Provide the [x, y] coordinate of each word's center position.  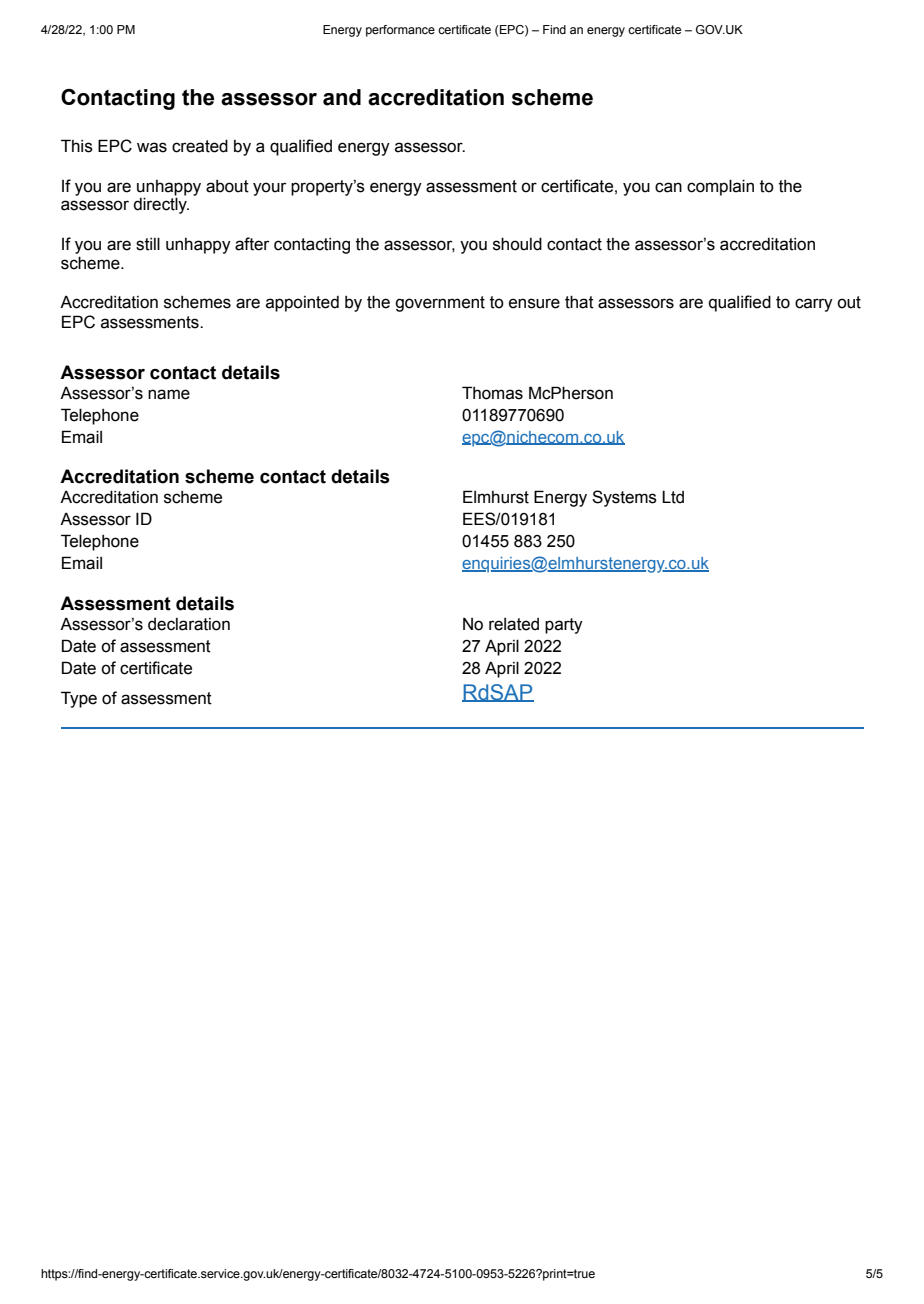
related [514, 624]
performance [400, 31]
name [169, 394]
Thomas [492, 393]
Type [79, 699]
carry [814, 305]
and [342, 97]
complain [720, 187]
